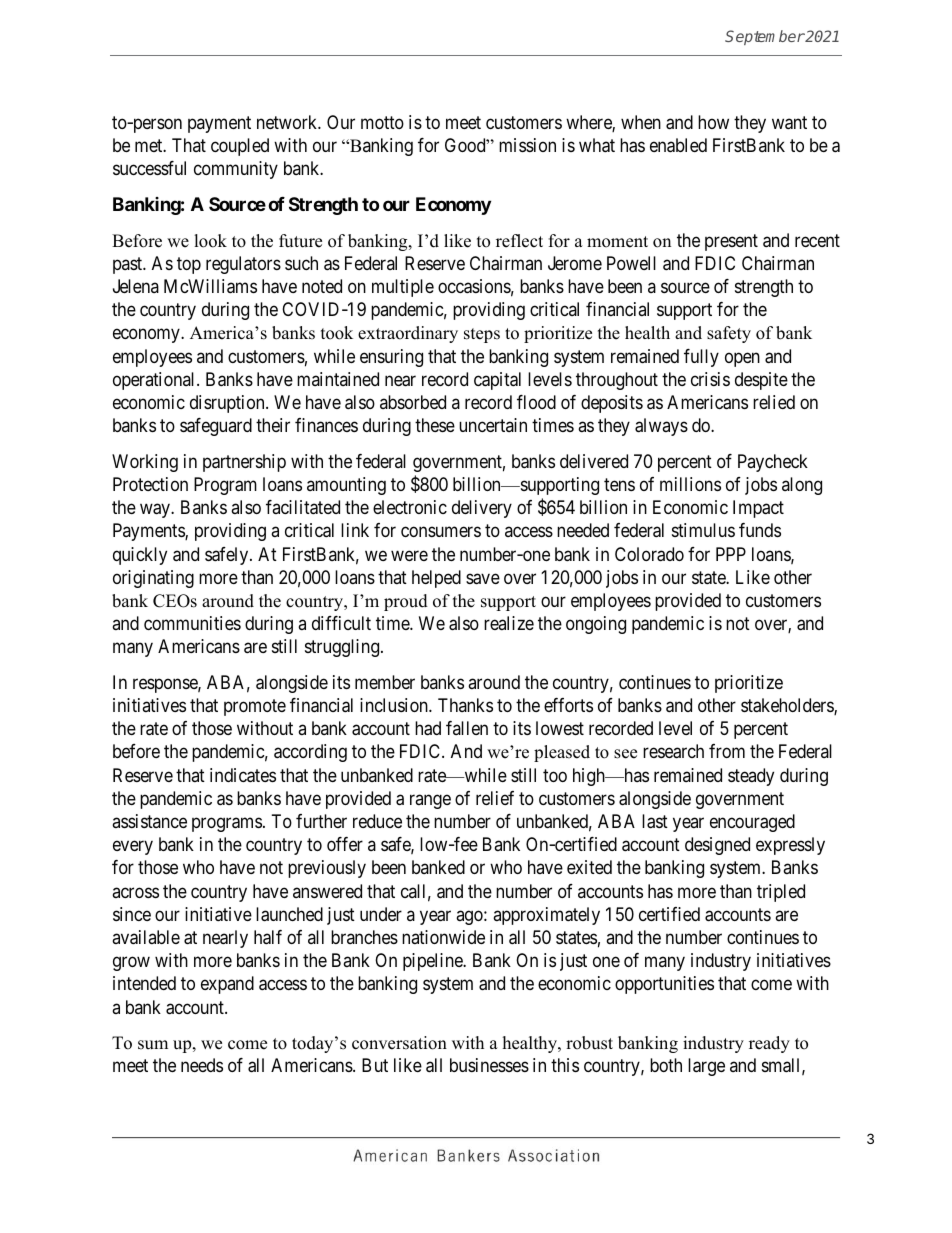 Image resolution: width=952 pixels, height=1233 pixels. Describe the element at coordinates (527, 145) in the screenshot. I see `mission` at that location.
